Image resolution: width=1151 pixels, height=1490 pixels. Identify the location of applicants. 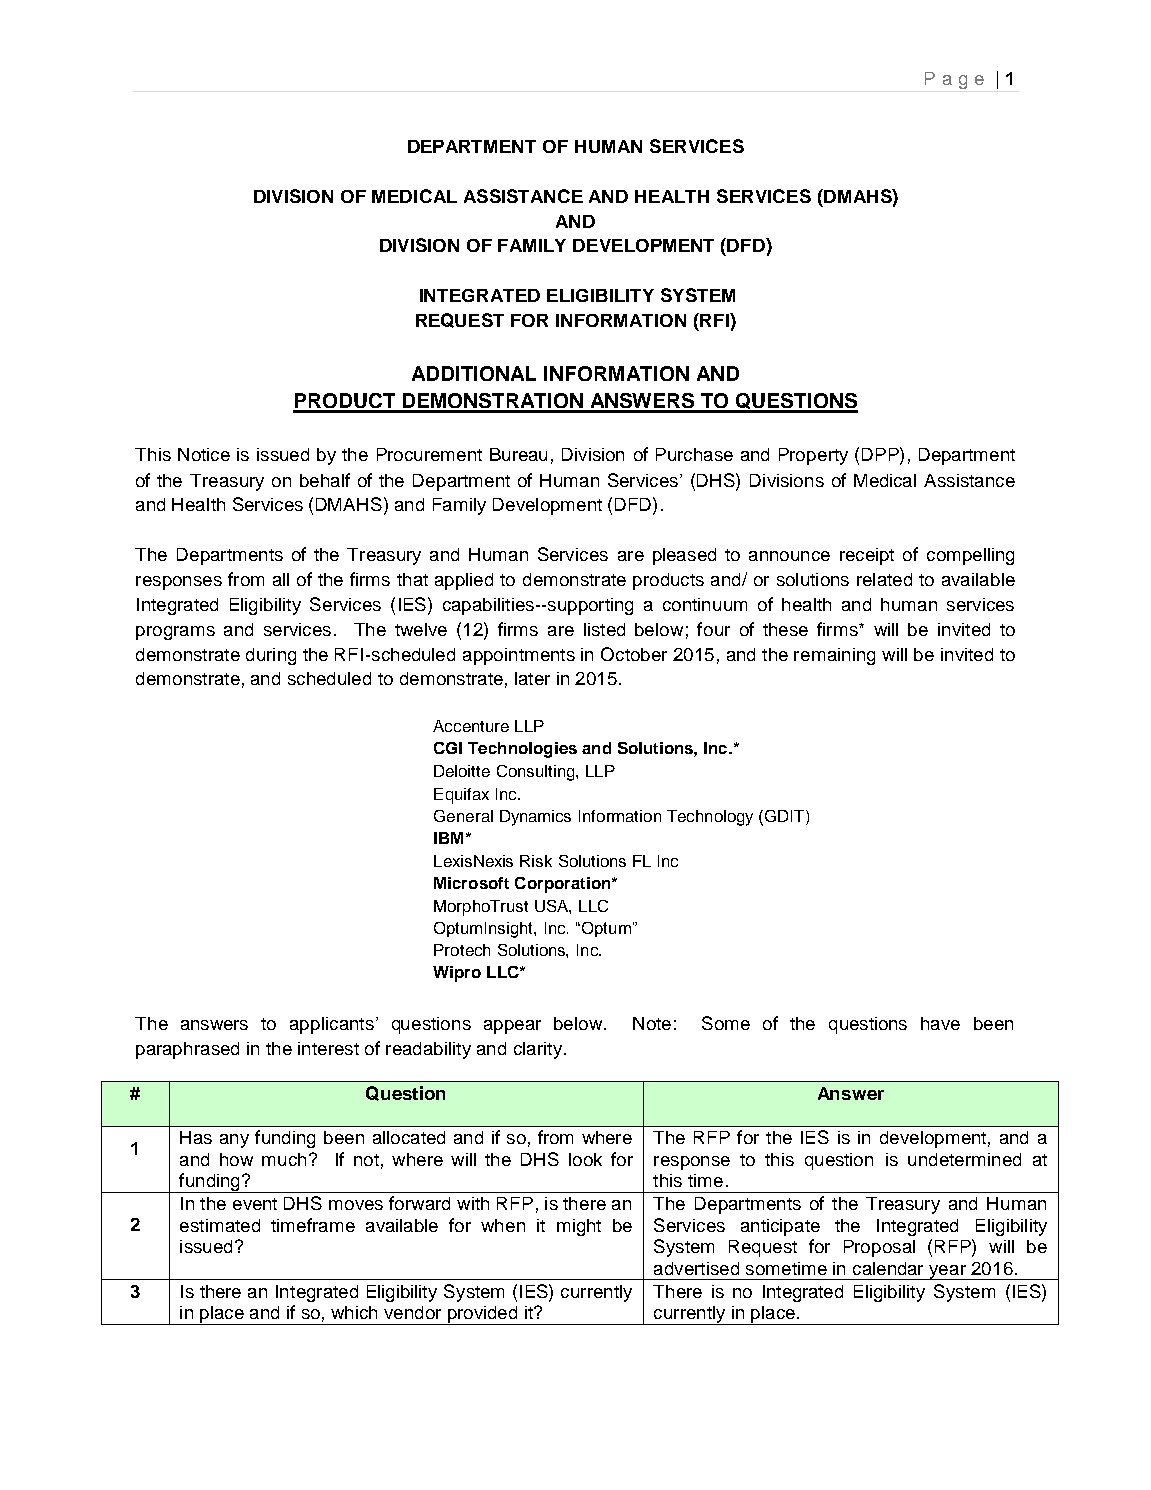
(332, 1025).
